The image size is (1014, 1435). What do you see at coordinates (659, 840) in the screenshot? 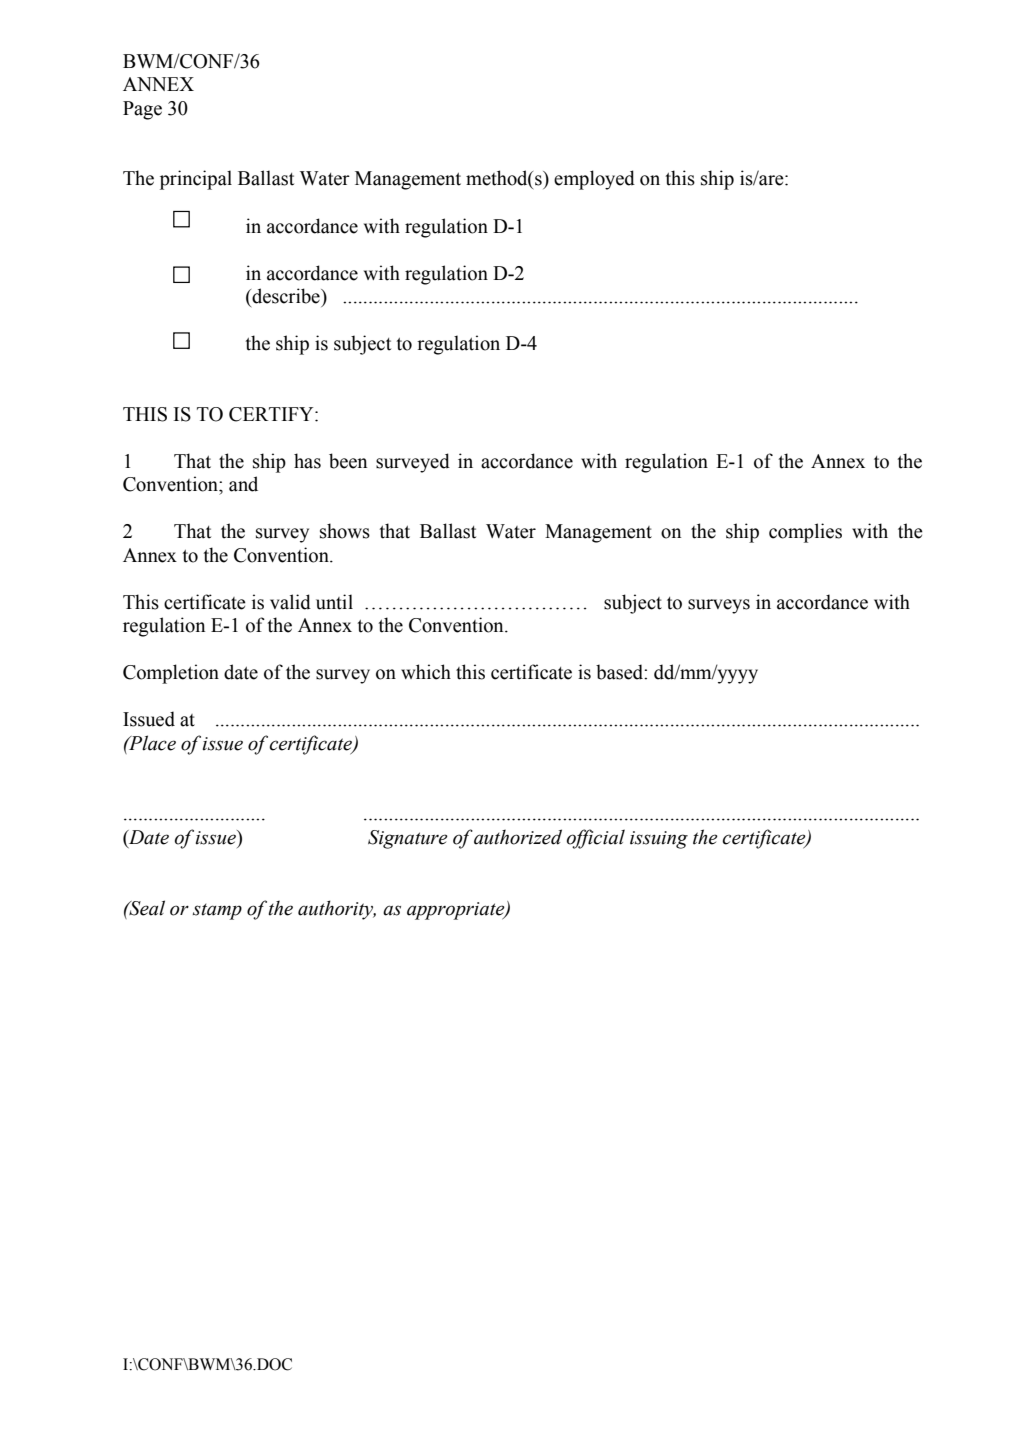
I see `issuing` at bounding box center [659, 840].
